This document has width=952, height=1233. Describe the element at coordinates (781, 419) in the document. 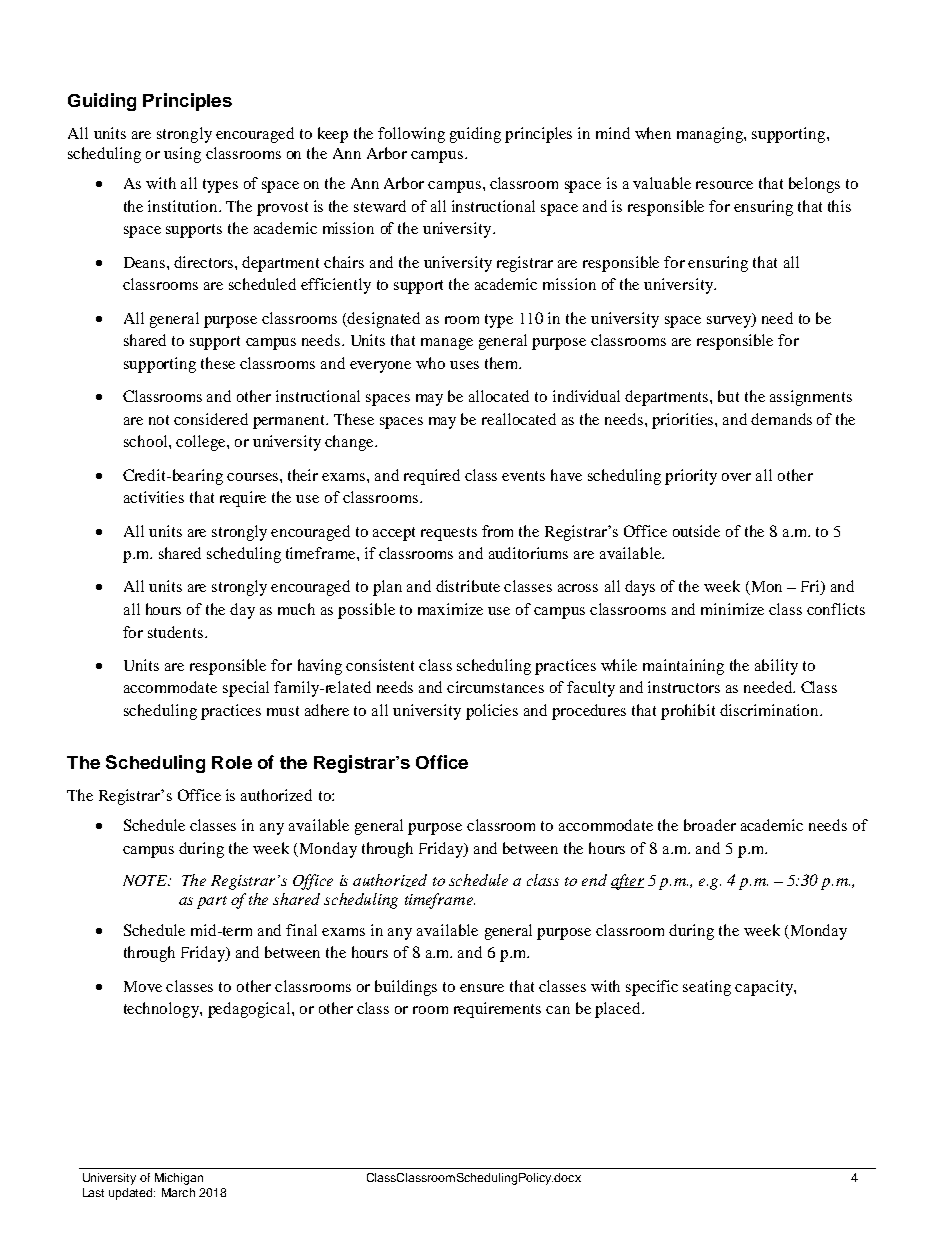

I see `demands` at that location.
